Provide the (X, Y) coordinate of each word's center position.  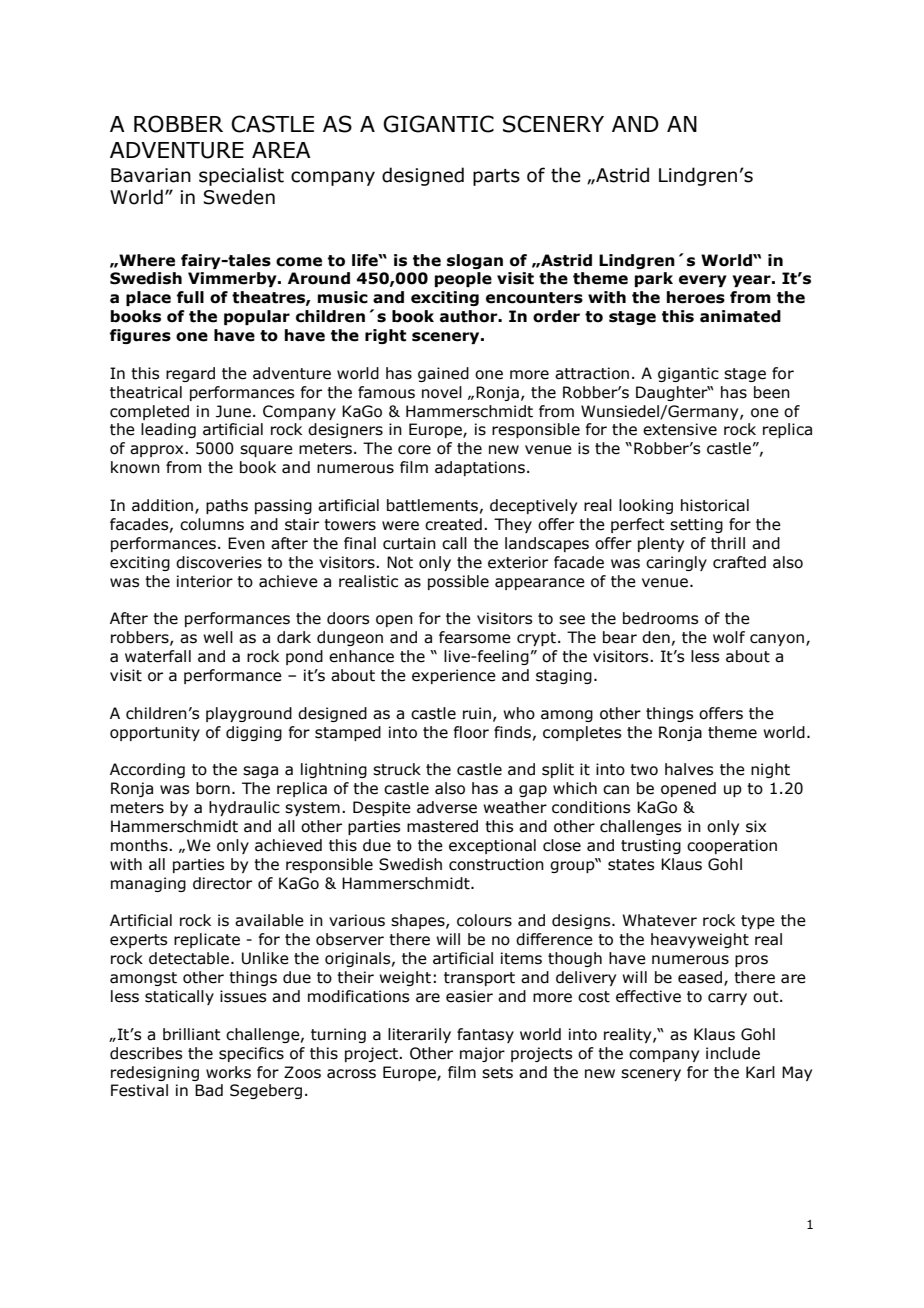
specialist (241, 176)
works (228, 1072)
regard (190, 374)
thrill (728, 543)
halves (689, 769)
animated (740, 316)
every (703, 281)
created (453, 524)
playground (249, 714)
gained (443, 374)
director (222, 883)
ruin (477, 713)
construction (496, 864)
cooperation (732, 846)
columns (212, 524)
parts (496, 177)
